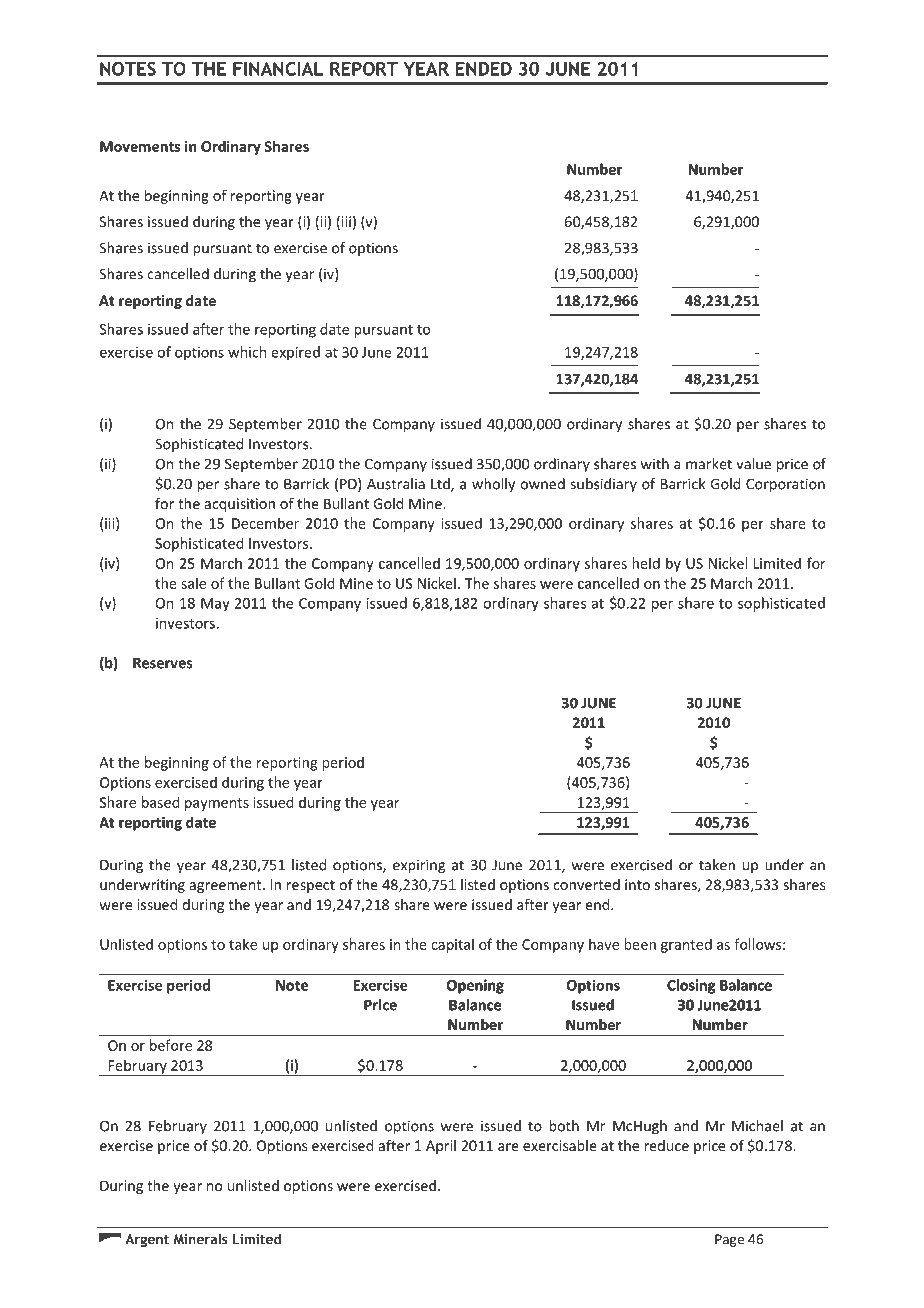 This page has height=1308, width=924. I want to click on Ltd, so click(441, 485).
